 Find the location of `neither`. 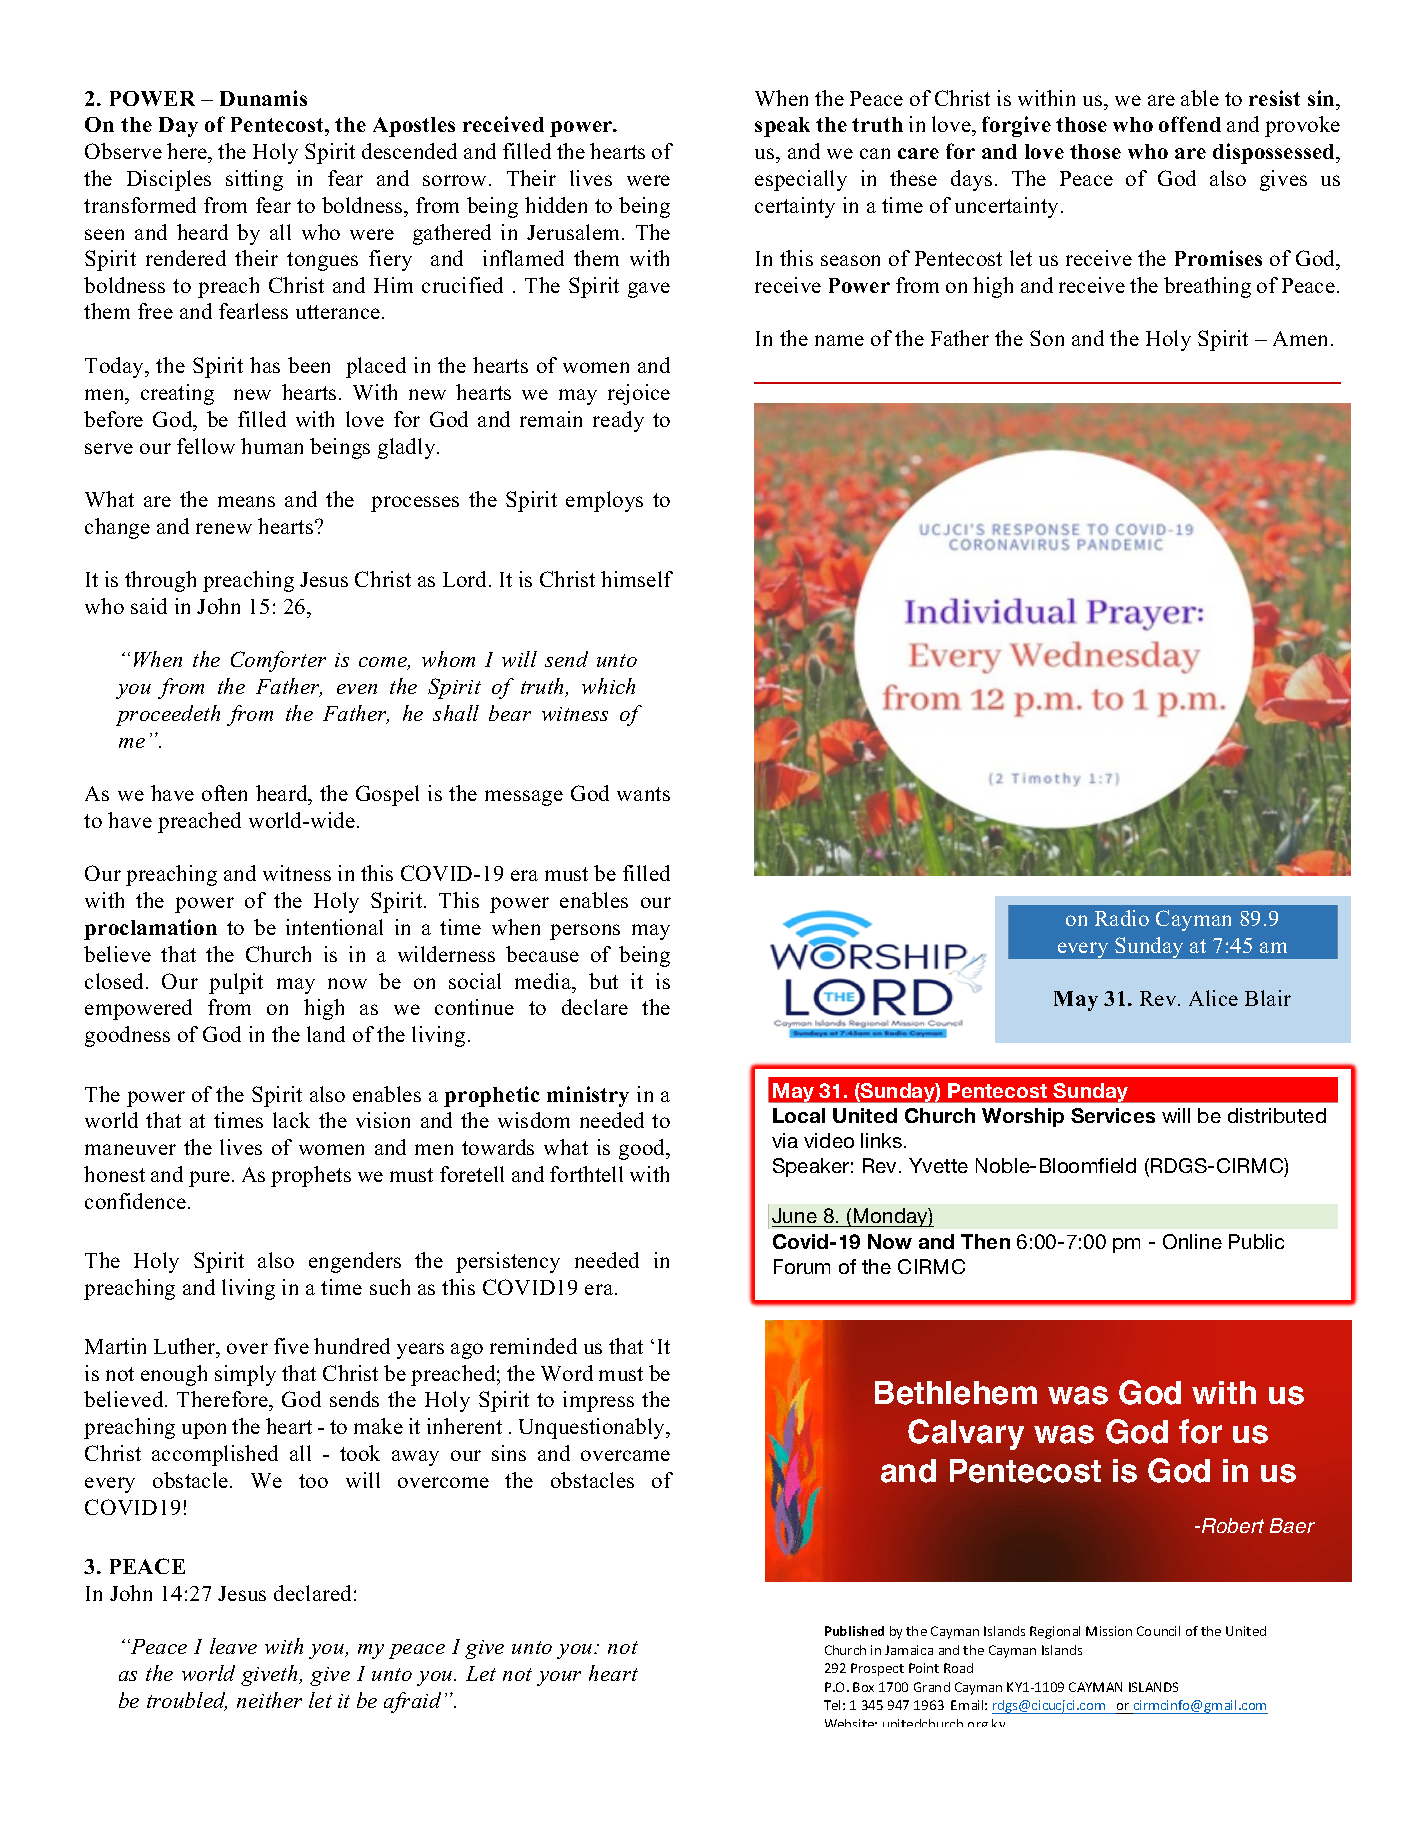

neither is located at coordinates (269, 1700).
